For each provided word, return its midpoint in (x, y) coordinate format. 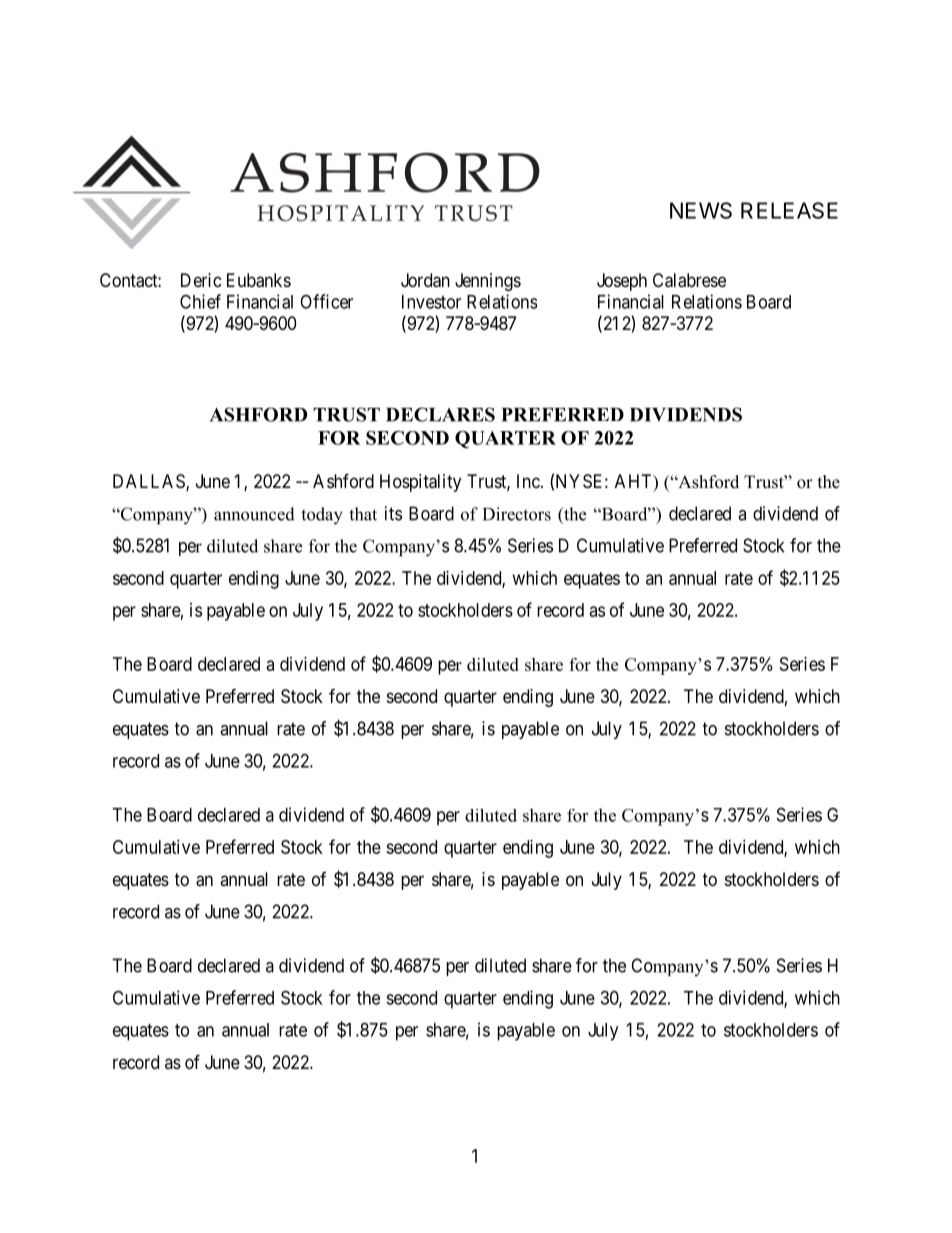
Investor (431, 302)
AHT (635, 482)
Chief (200, 301)
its (393, 513)
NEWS (701, 210)
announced (254, 514)
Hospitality (420, 483)
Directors (517, 514)
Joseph (622, 282)
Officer (326, 301)
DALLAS (150, 482)
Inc (528, 481)
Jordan (425, 280)
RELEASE (789, 210)
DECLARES (440, 414)
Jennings (488, 282)
